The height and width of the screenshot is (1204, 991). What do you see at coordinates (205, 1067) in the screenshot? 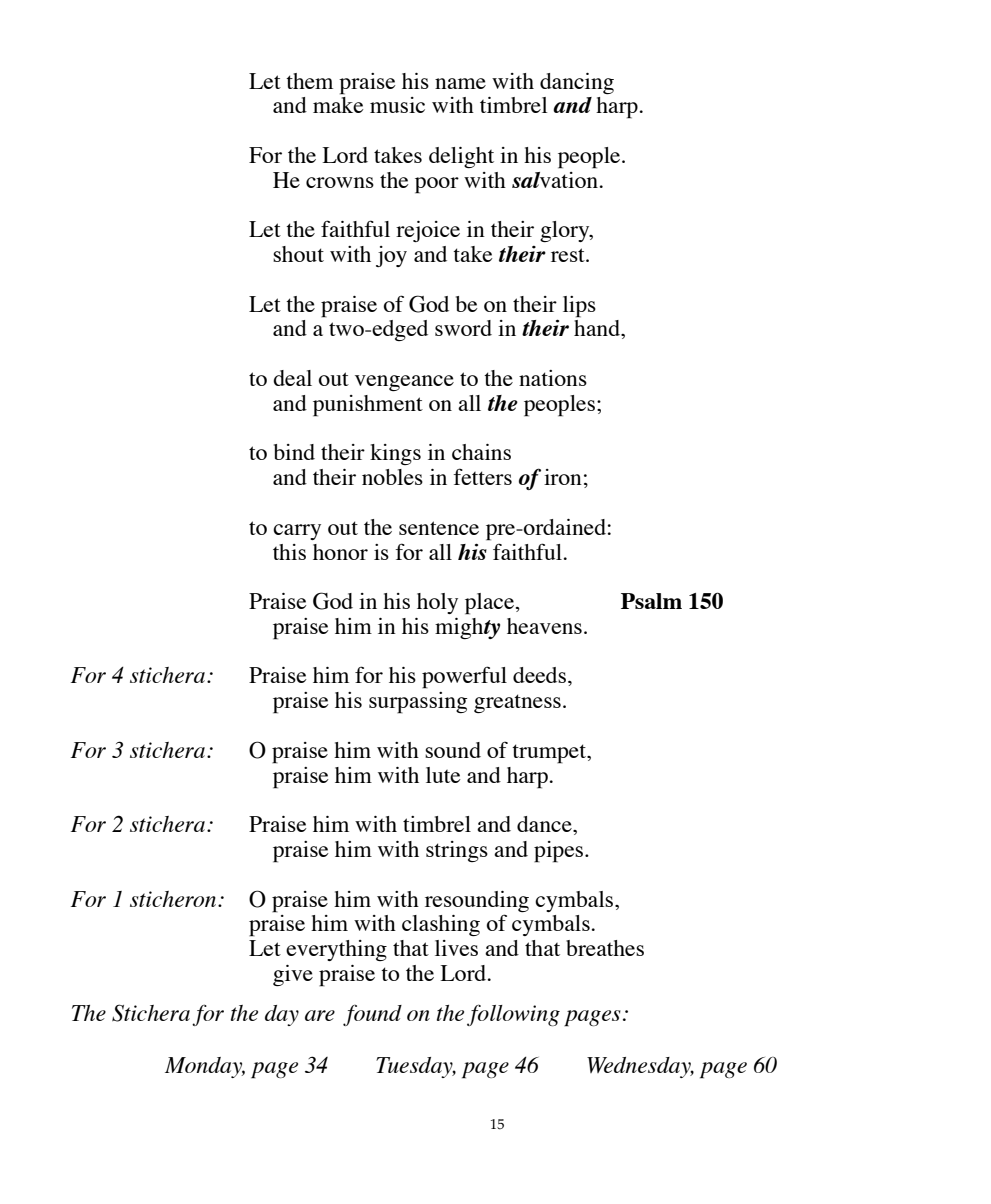
I see `Monday` at bounding box center [205, 1067].
